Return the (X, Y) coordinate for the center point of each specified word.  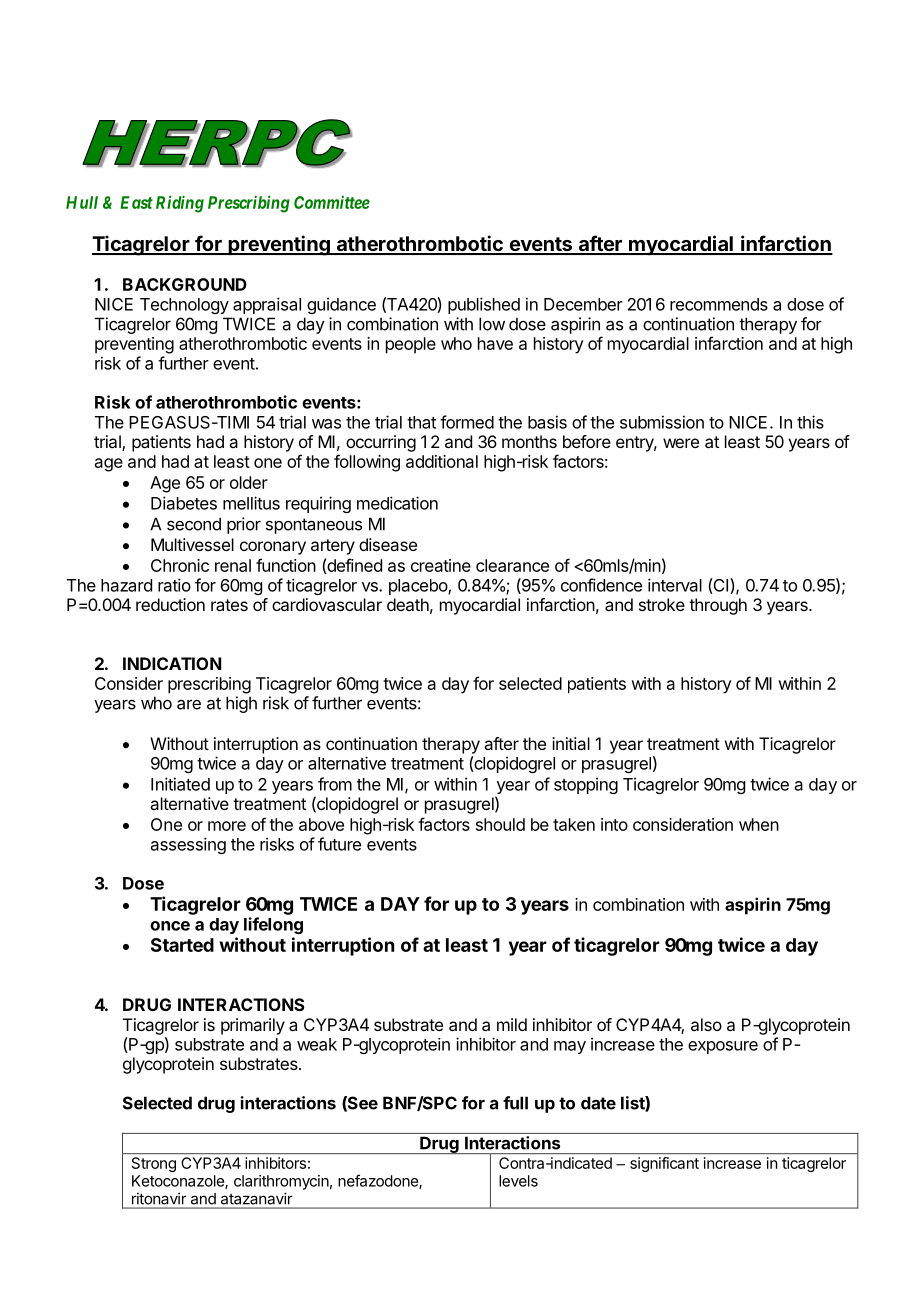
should (500, 824)
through (718, 606)
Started (182, 945)
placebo (419, 587)
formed (467, 422)
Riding (180, 204)
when (759, 824)
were (681, 443)
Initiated (180, 784)
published (484, 305)
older (249, 482)
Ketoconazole (179, 1182)
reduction (170, 604)
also (706, 1024)
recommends (719, 304)
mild (512, 1024)
